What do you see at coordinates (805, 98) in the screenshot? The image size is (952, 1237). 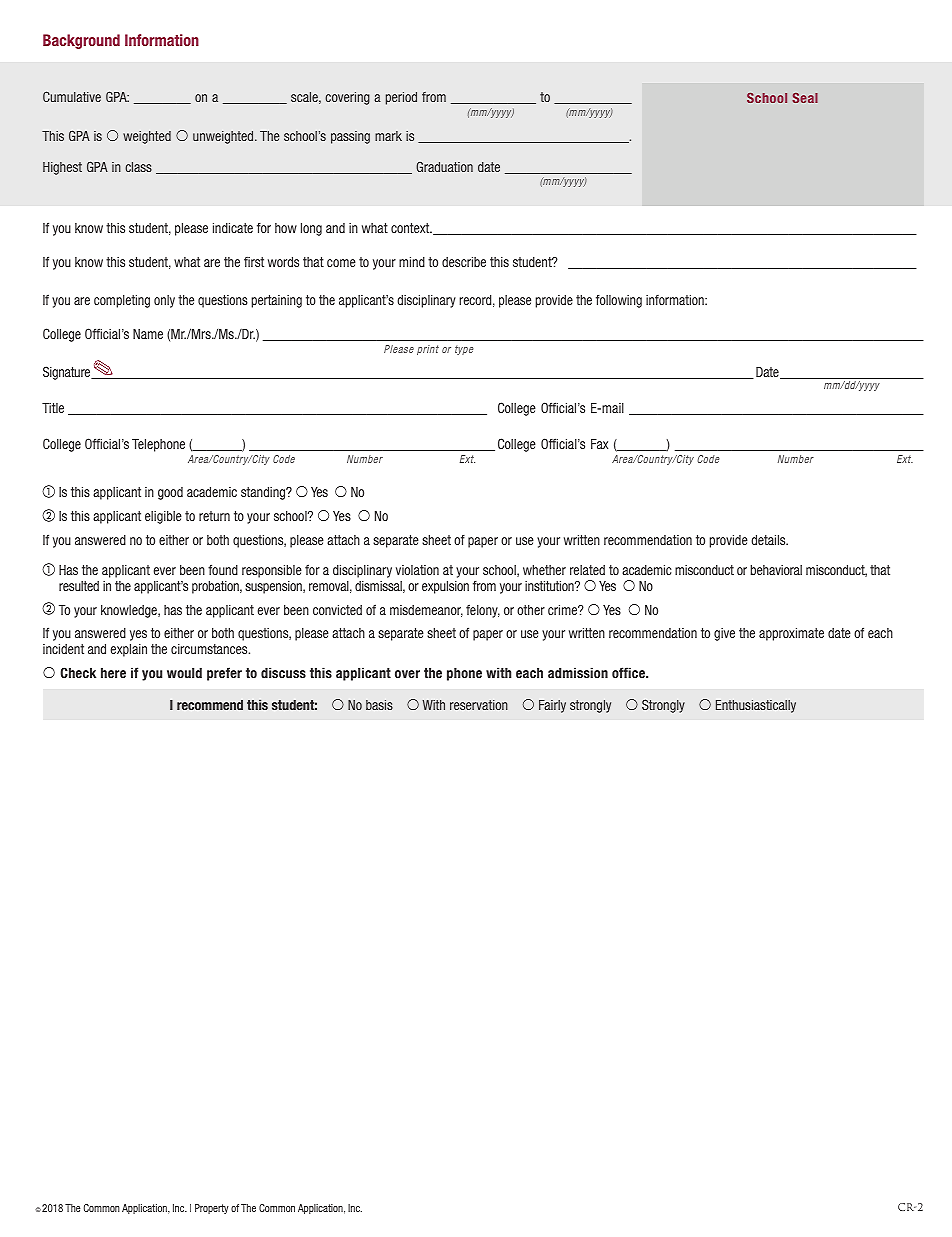 I see `Seal` at bounding box center [805, 98].
